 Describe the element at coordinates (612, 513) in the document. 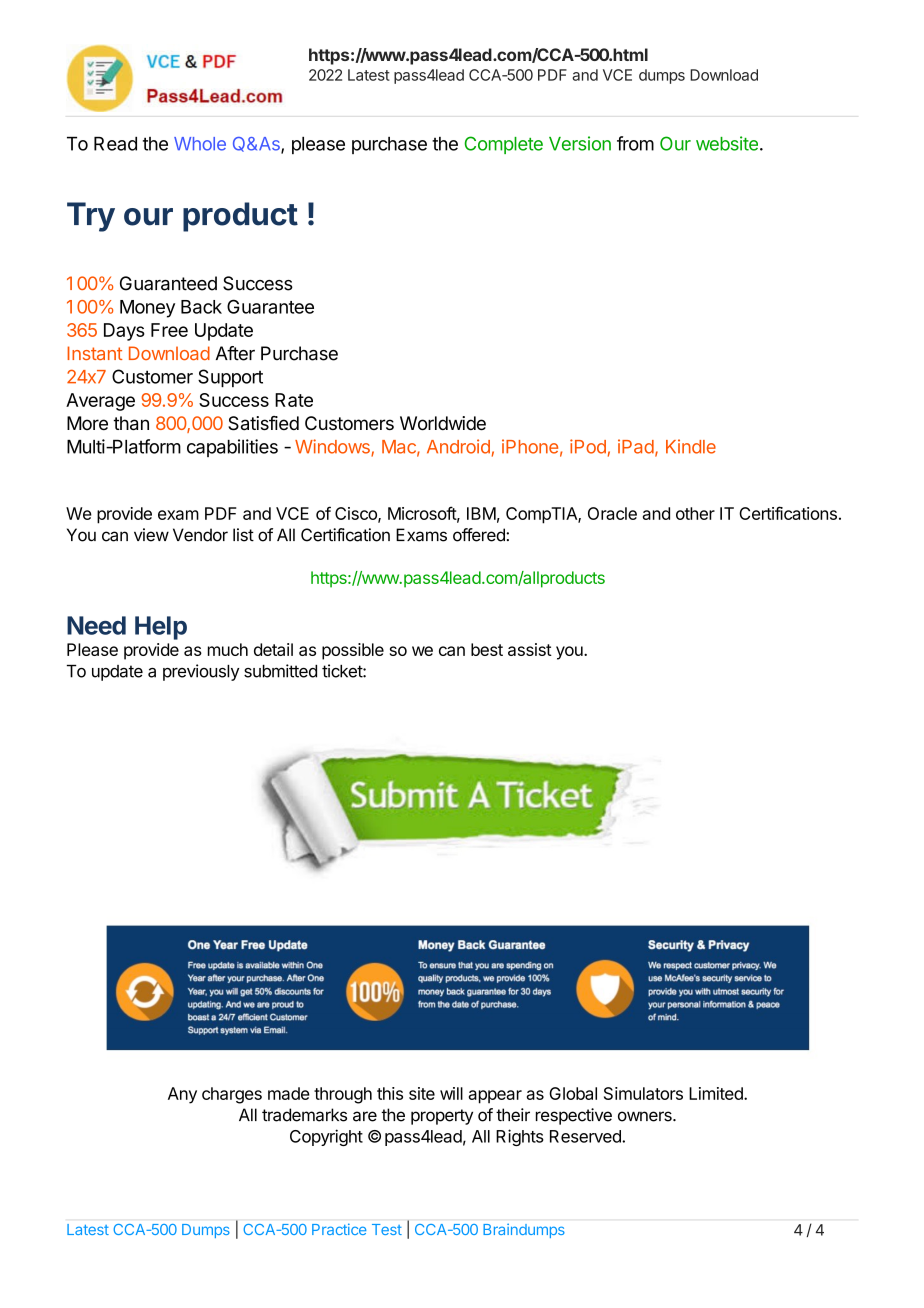

I see `Oracle` at that location.
